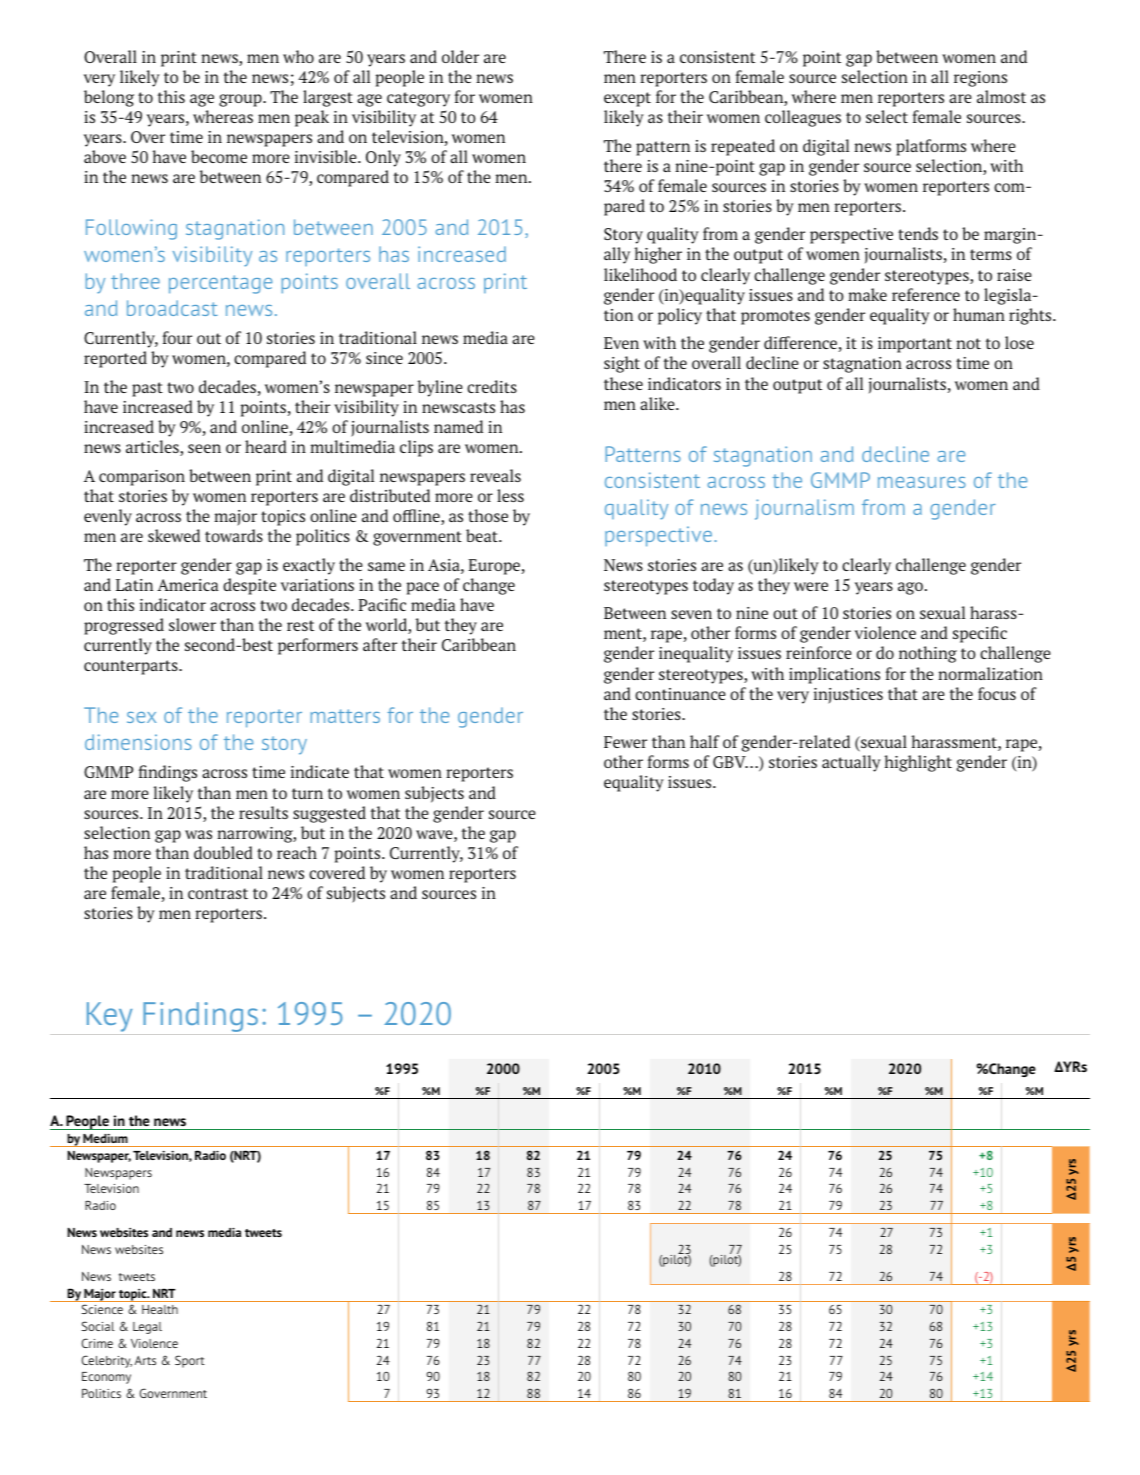  Describe the element at coordinates (625, 742) in the screenshot. I see `Fewer` at that location.
